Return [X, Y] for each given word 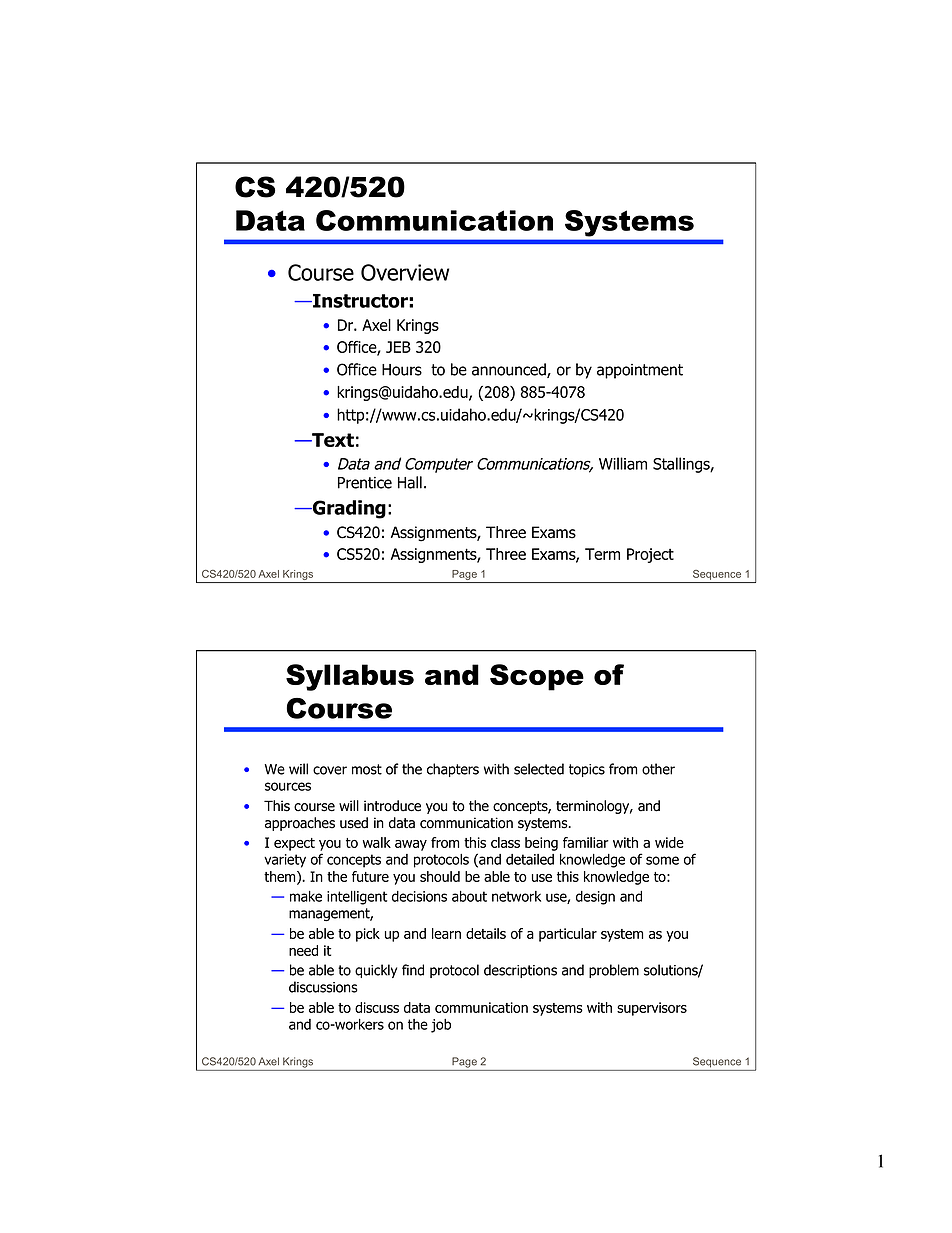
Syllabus [350, 677]
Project [650, 555]
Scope [537, 677]
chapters [453, 770]
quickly [376, 971]
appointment [640, 371]
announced [510, 370]
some [662, 860]
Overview [405, 272]
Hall [410, 482]
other [658, 769]
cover [330, 770]
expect [294, 844]
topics [587, 770]
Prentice [365, 483]
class [505, 842]
